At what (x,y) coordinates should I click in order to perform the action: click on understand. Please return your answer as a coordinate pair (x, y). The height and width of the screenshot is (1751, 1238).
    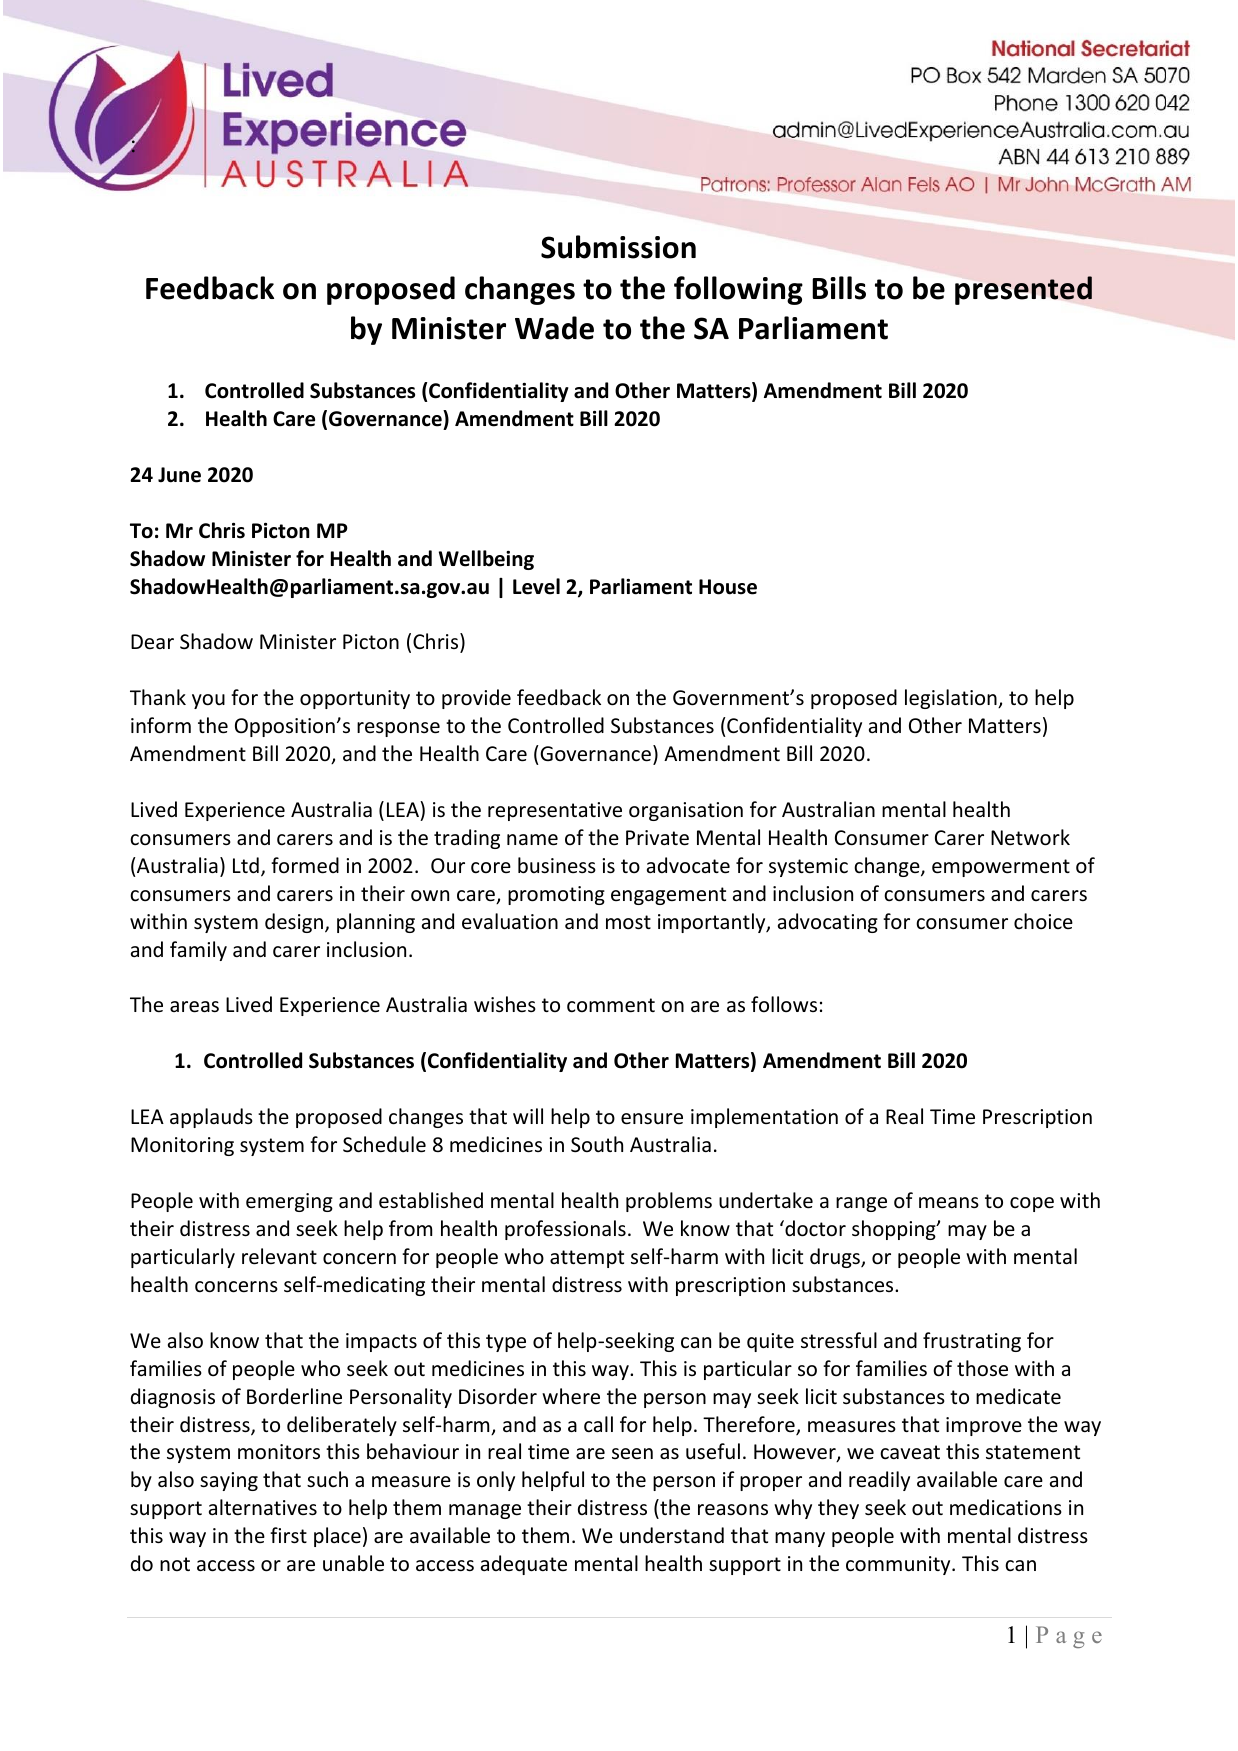
    Looking at the image, I should click on (672, 1535).
